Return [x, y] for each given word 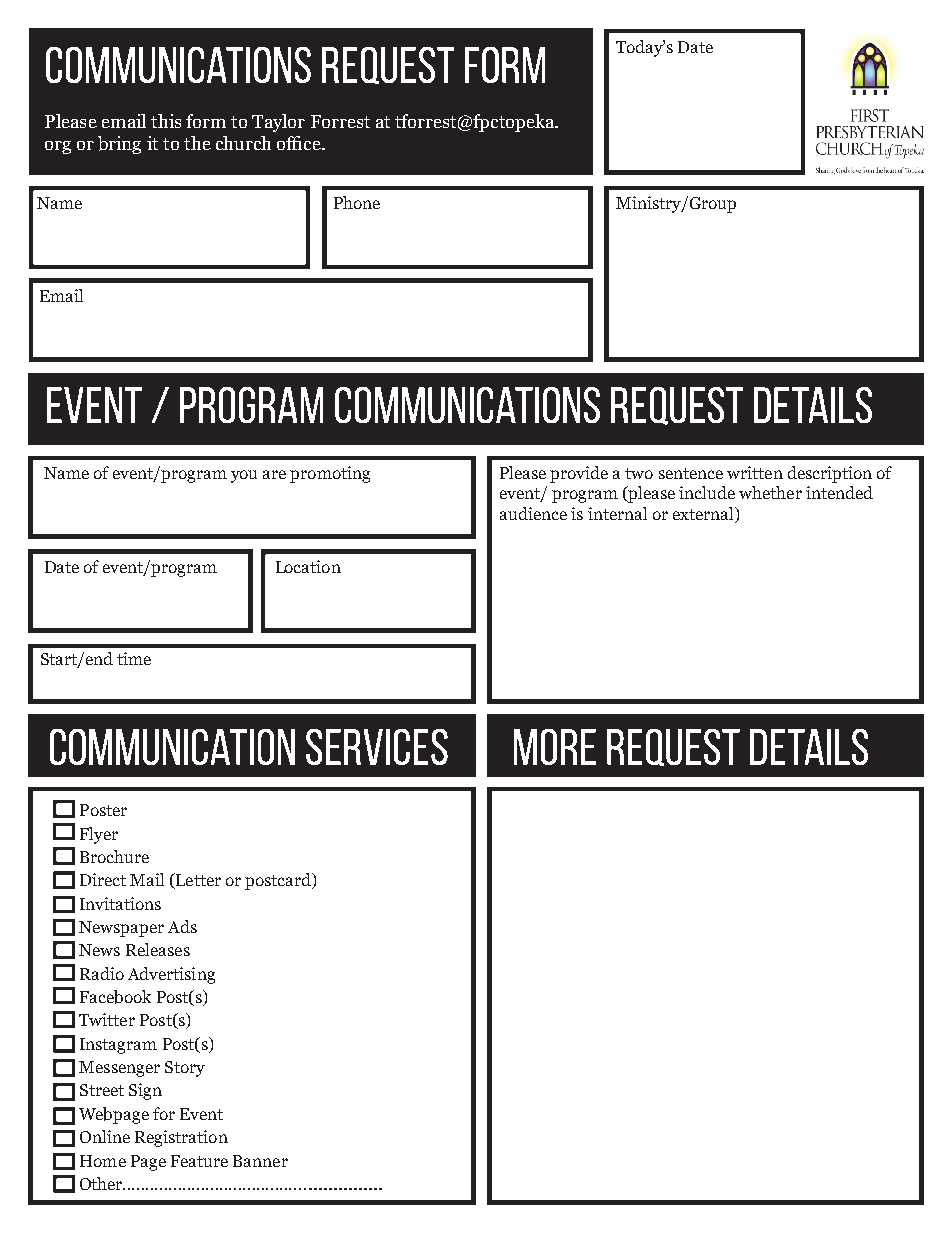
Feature [199, 1161]
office [300, 143]
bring [119, 145]
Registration [181, 1138]
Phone [357, 202]
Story [185, 1069]
